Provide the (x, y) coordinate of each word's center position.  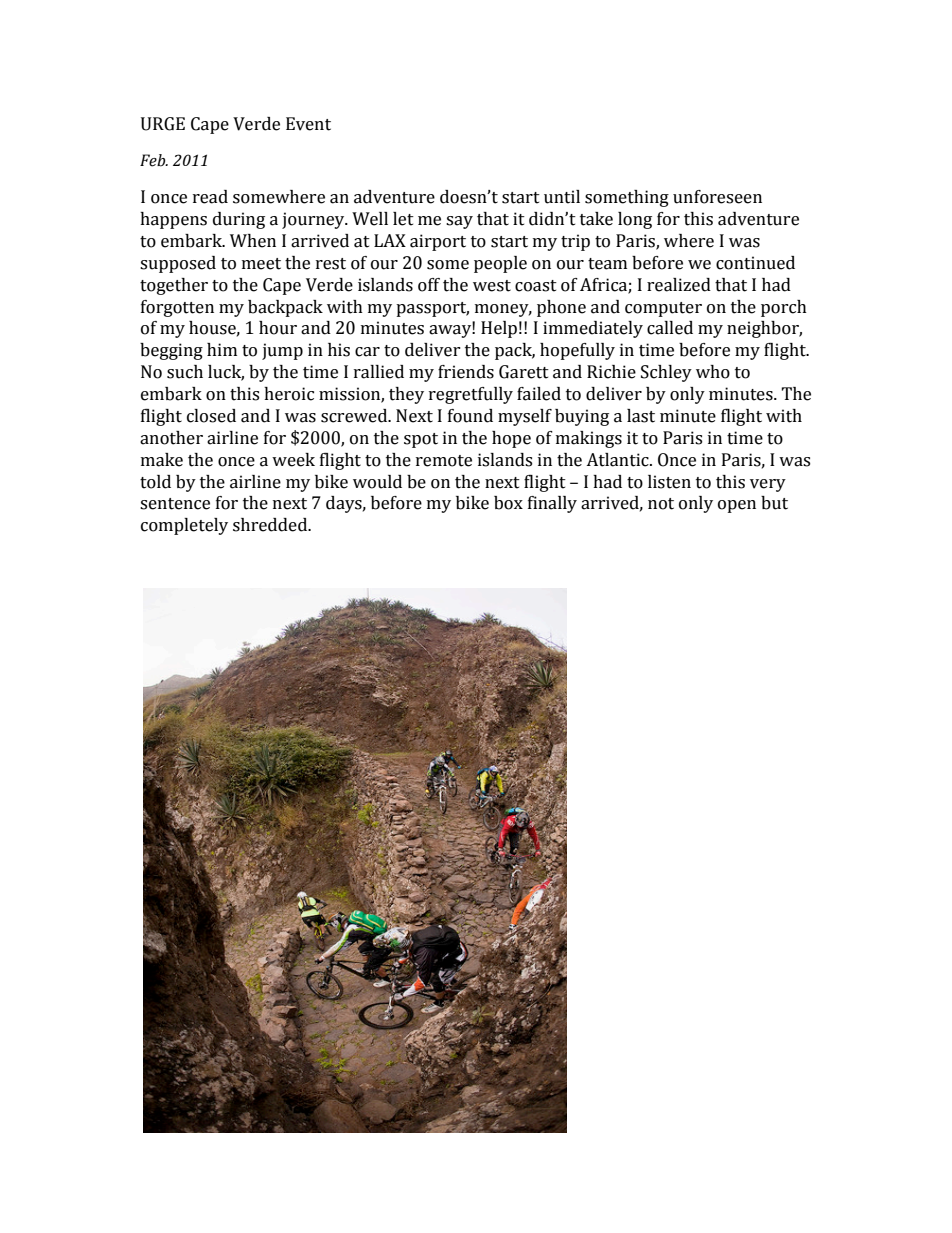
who (713, 372)
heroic (289, 394)
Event (308, 124)
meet (261, 264)
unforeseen (717, 197)
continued (755, 263)
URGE (163, 124)
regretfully (471, 395)
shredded (271, 525)
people (500, 264)
